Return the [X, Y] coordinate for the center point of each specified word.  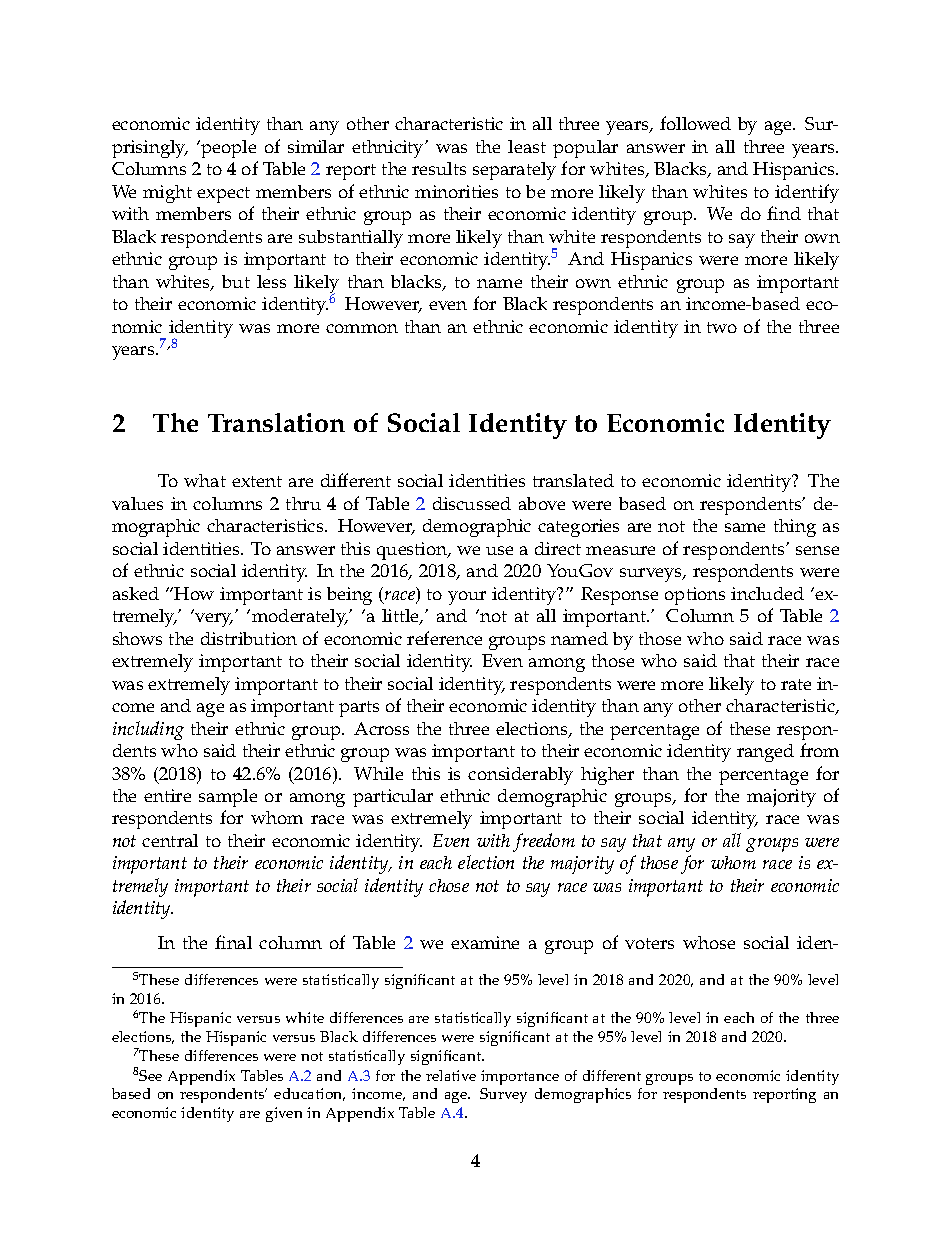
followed [695, 123]
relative [451, 1075]
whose [709, 942]
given [284, 1114]
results [439, 168]
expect [223, 195]
